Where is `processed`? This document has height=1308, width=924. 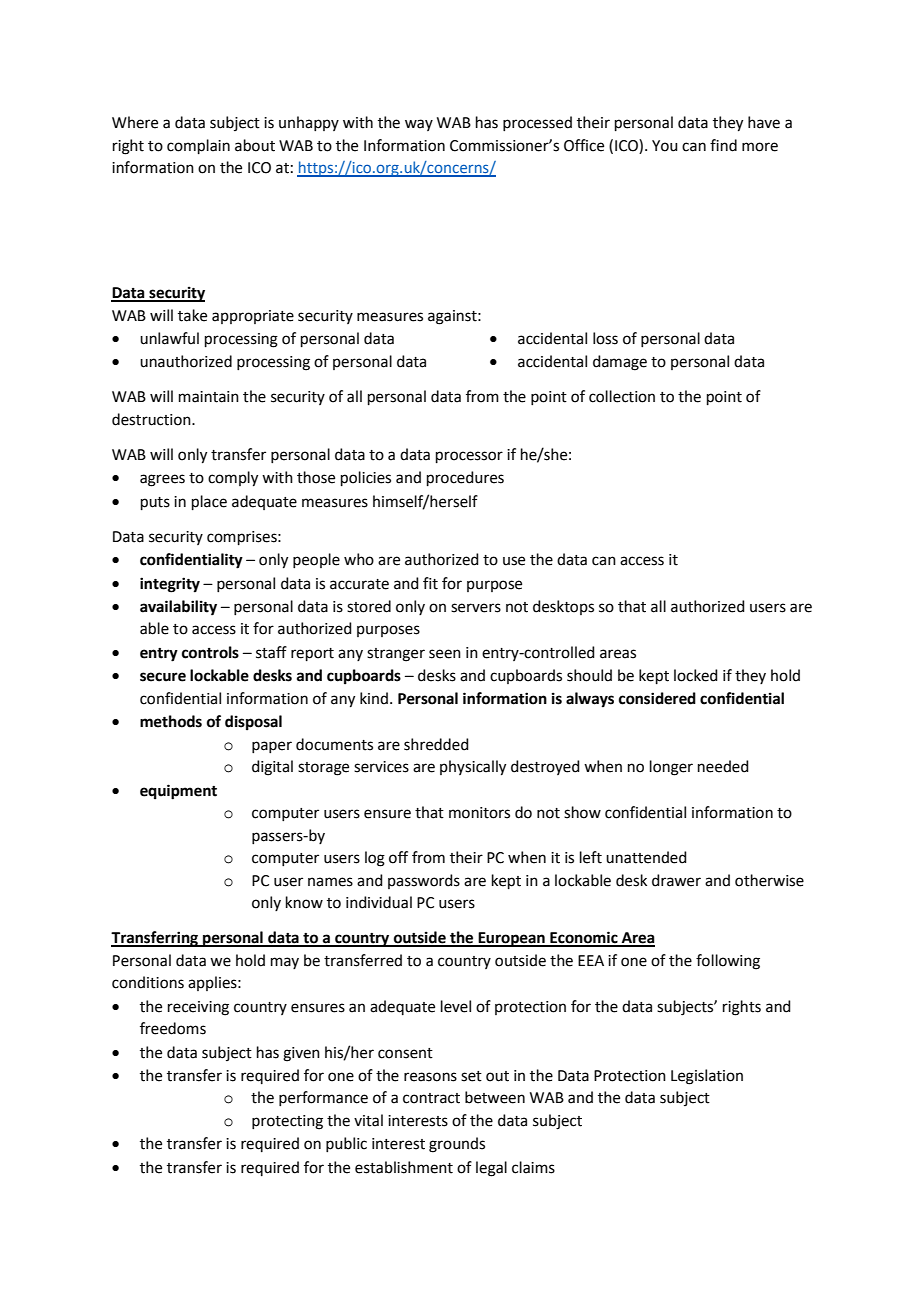
processed is located at coordinates (537, 123).
